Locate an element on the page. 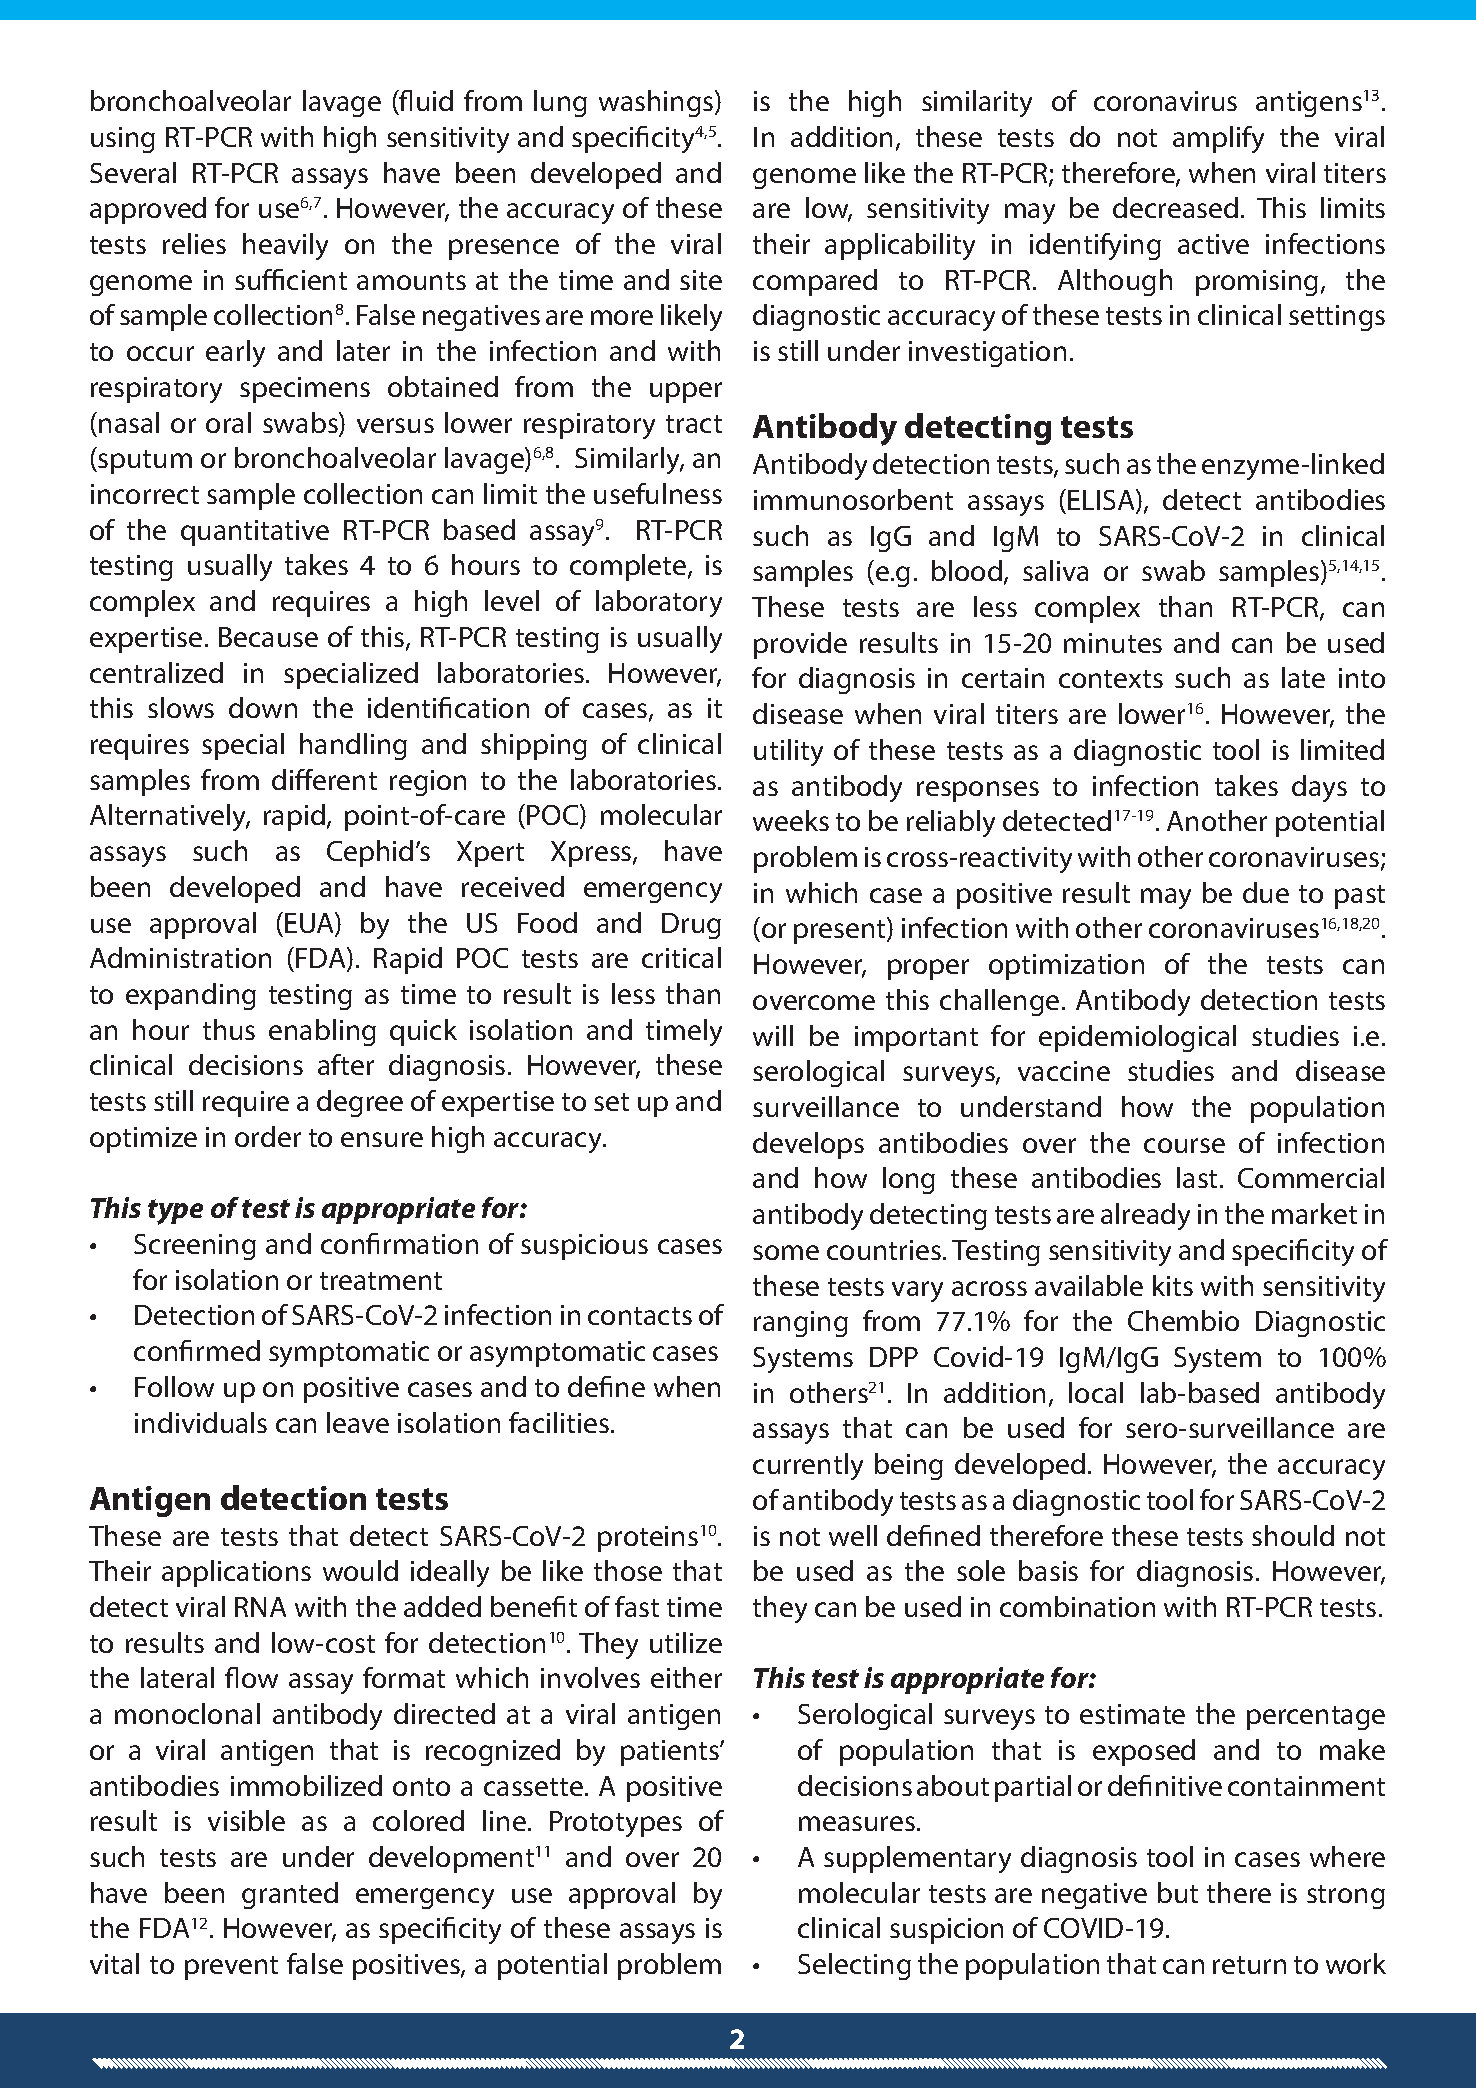 The height and width of the document is (2088, 1476). kits is located at coordinates (1173, 1285).
